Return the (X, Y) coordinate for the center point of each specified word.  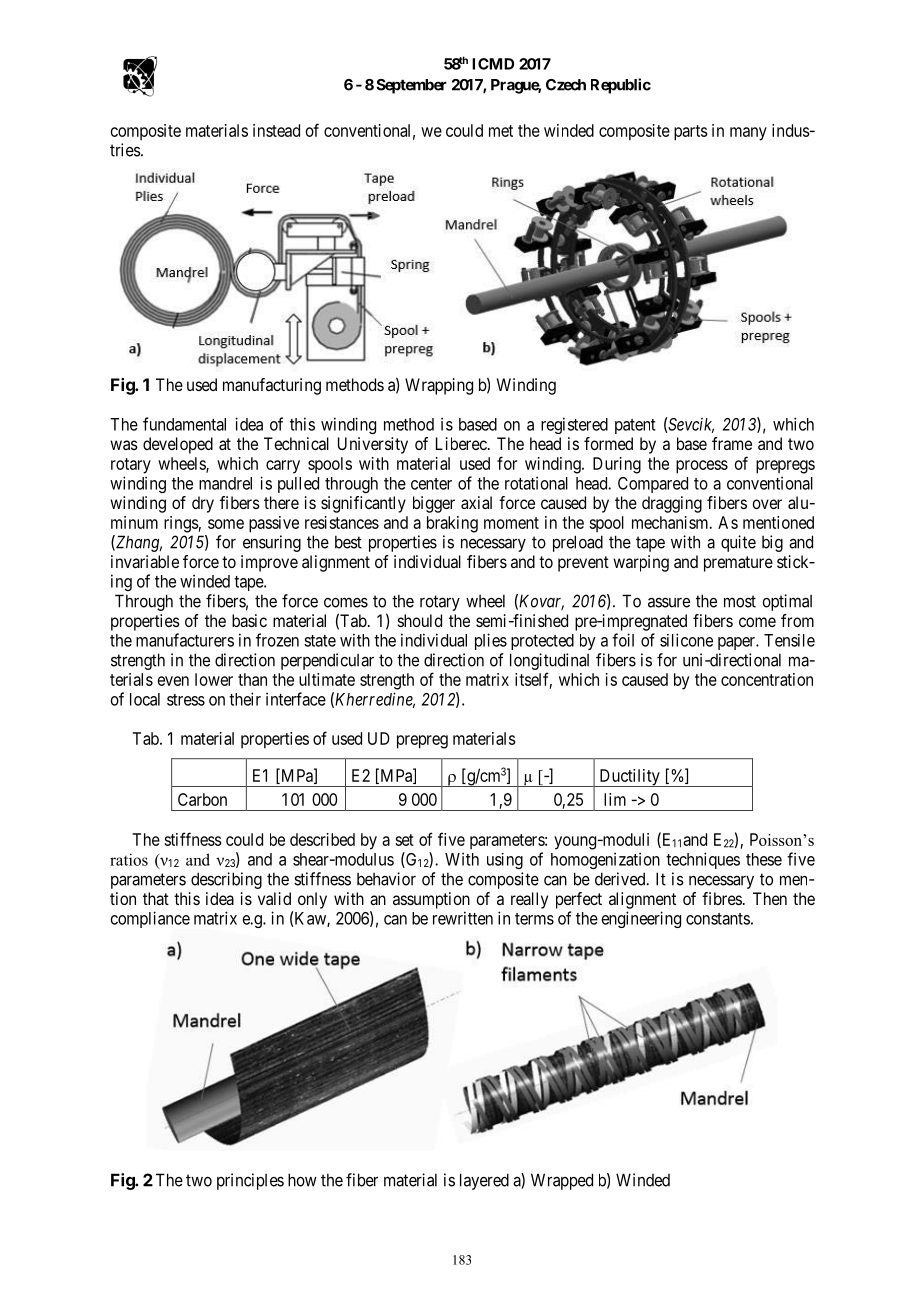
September (411, 86)
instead (276, 130)
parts (691, 133)
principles (250, 1181)
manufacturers (185, 640)
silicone (686, 640)
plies (491, 641)
